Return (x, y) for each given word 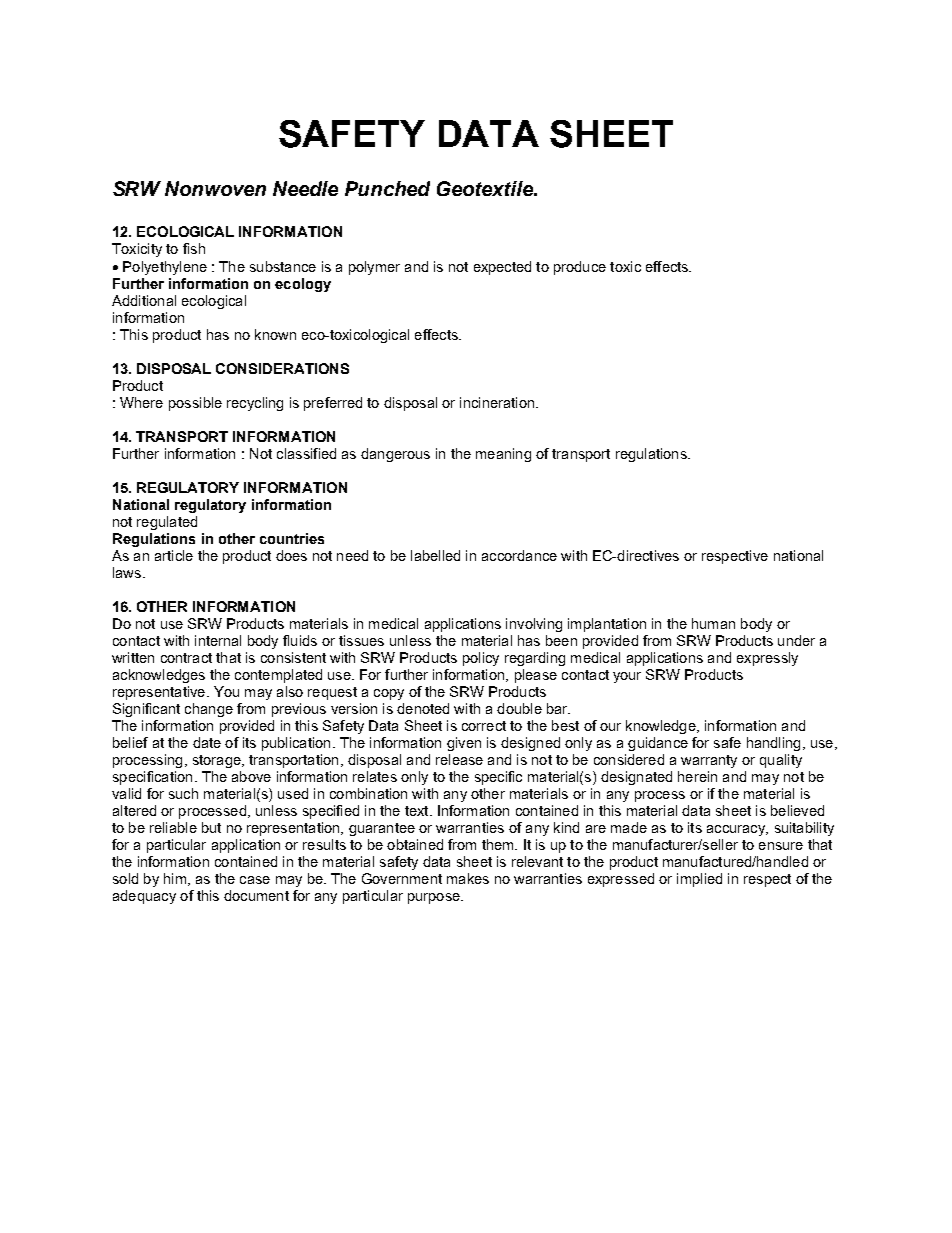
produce (580, 268)
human (713, 623)
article (174, 555)
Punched (387, 188)
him (175, 878)
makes (468, 878)
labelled (435, 555)
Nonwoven (215, 188)
